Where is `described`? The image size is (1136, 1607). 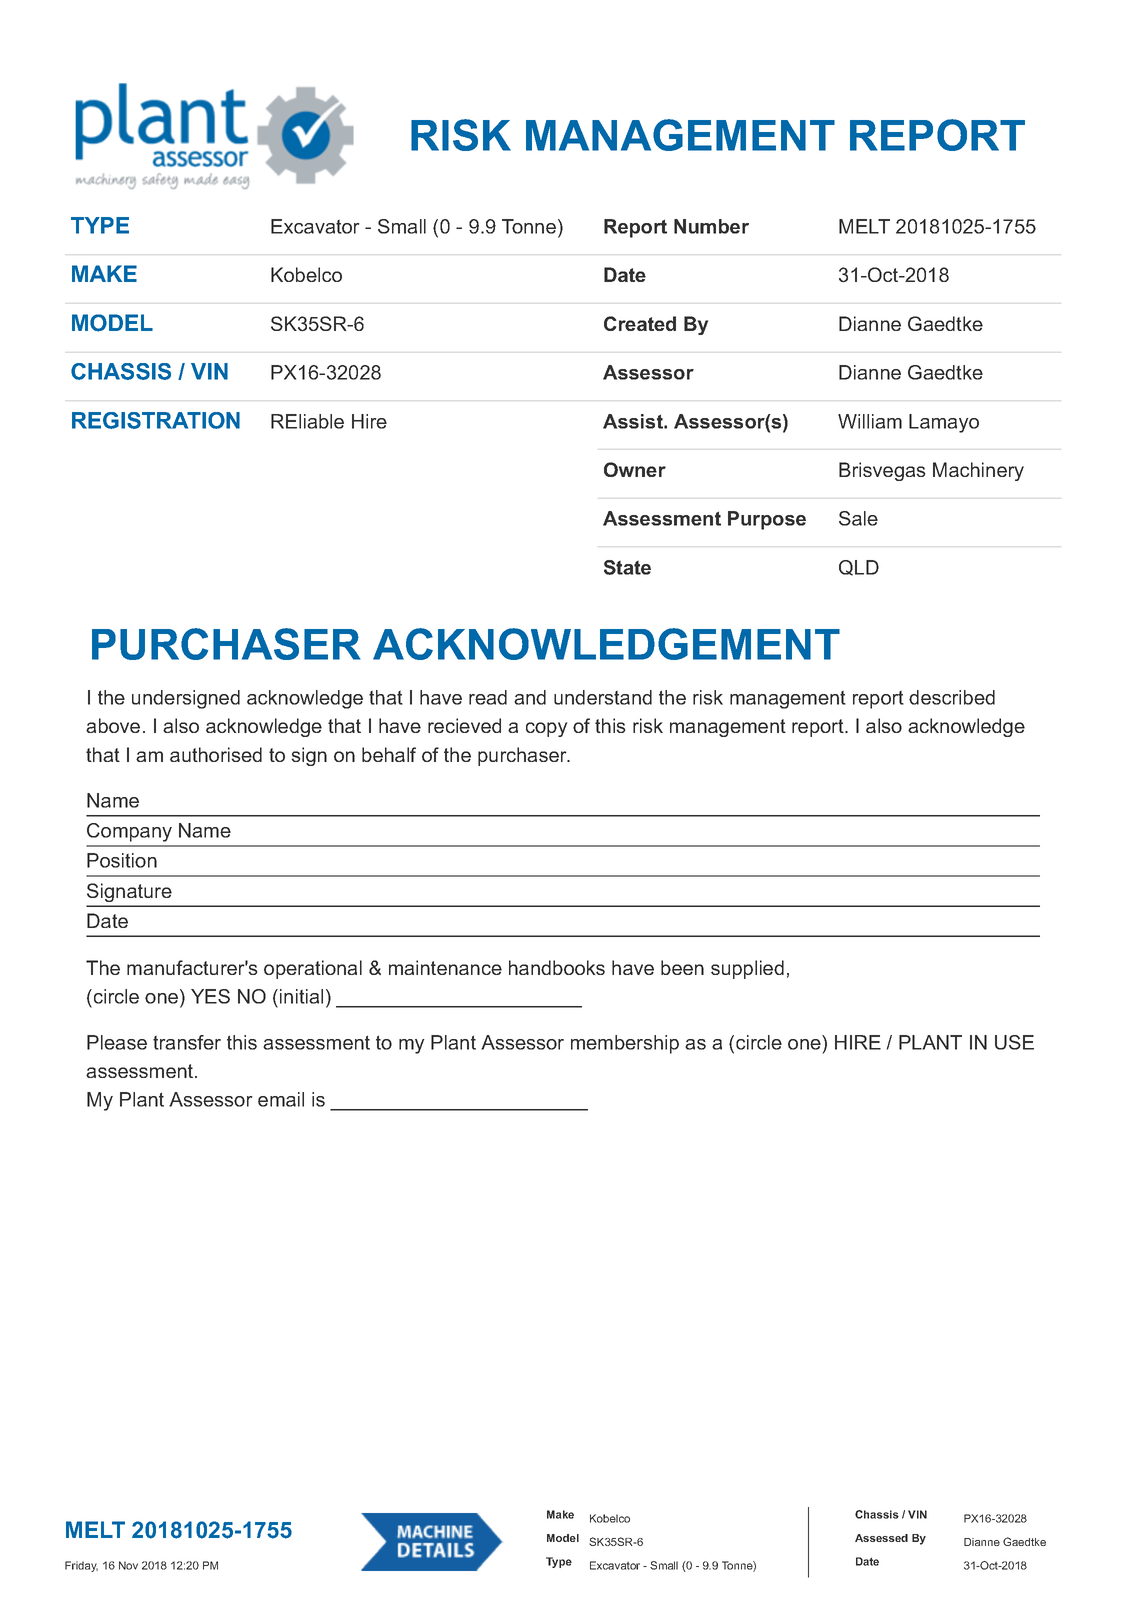
described is located at coordinates (952, 697).
